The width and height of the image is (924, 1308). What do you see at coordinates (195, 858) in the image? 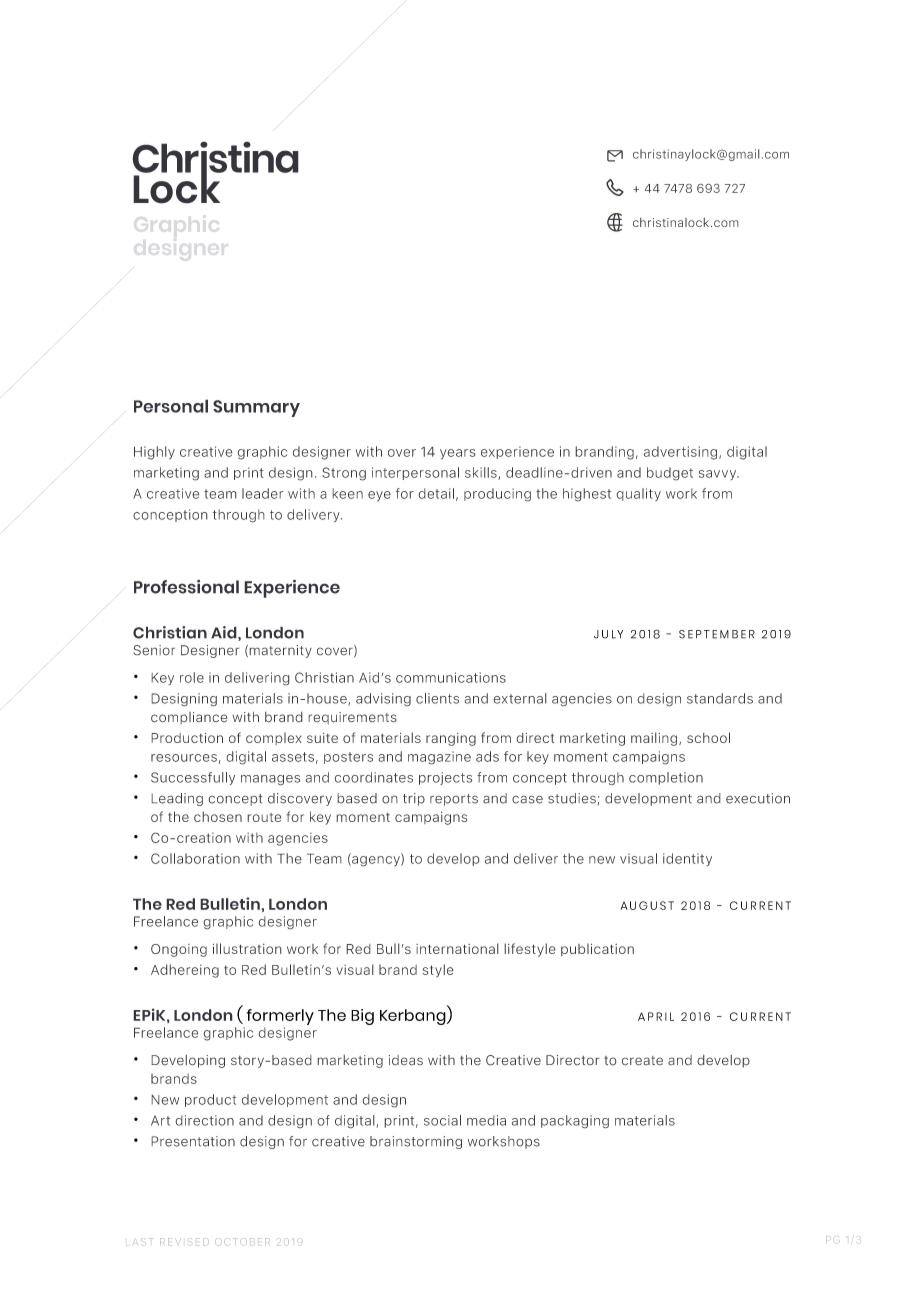
I see `Collaboration` at bounding box center [195, 858].
